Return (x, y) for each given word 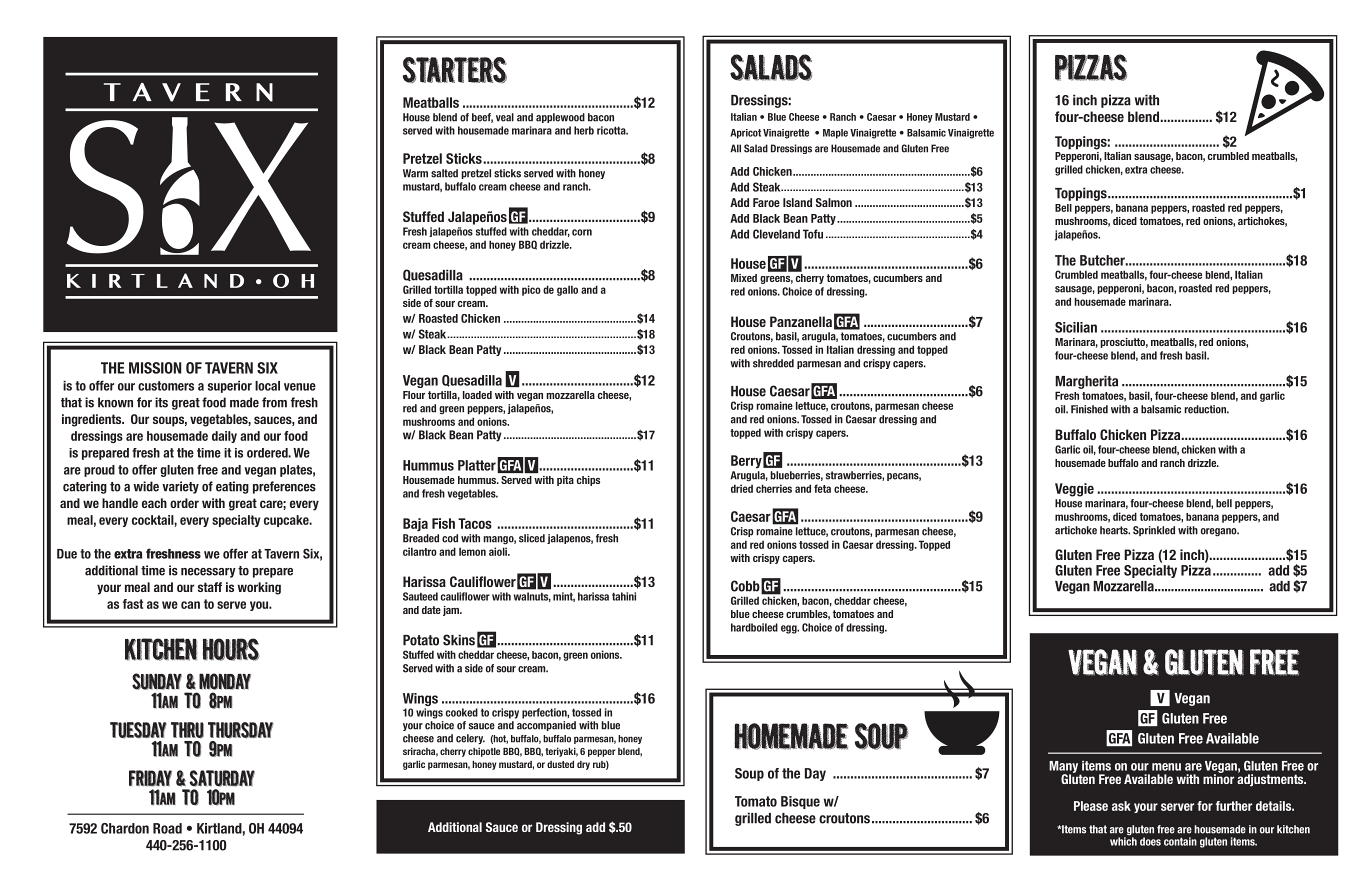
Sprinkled (1154, 531)
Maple (835, 134)
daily (224, 437)
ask (1121, 806)
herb (584, 130)
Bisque (800, 802)
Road (167, 828)
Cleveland (776, 234)
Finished (1089, 409)
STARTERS (455, 70)
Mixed (744, 278)
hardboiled (754, 627)
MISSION (155, 368)
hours (231, 649)
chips (588, 481)
